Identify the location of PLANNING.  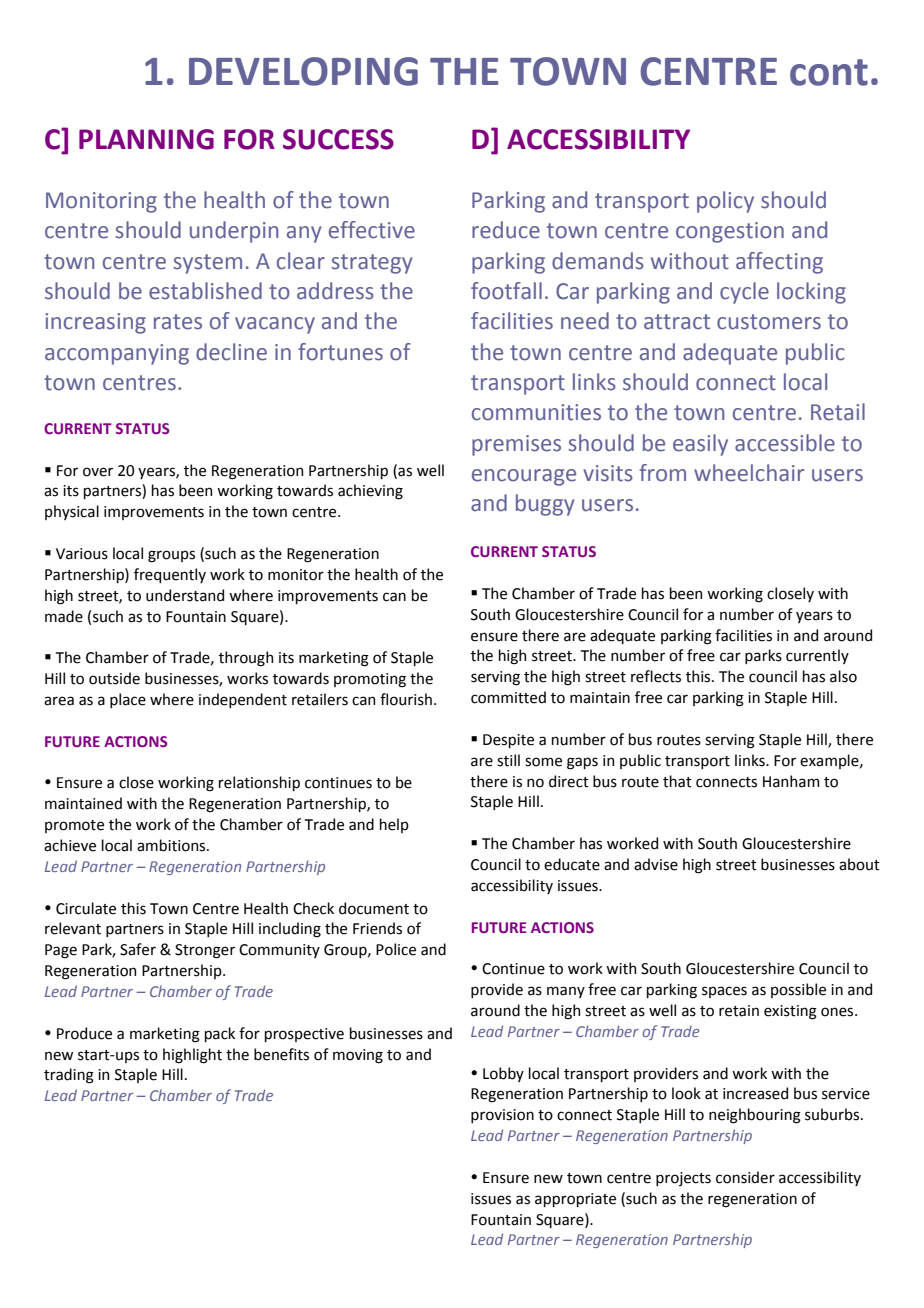
(146, 139).
